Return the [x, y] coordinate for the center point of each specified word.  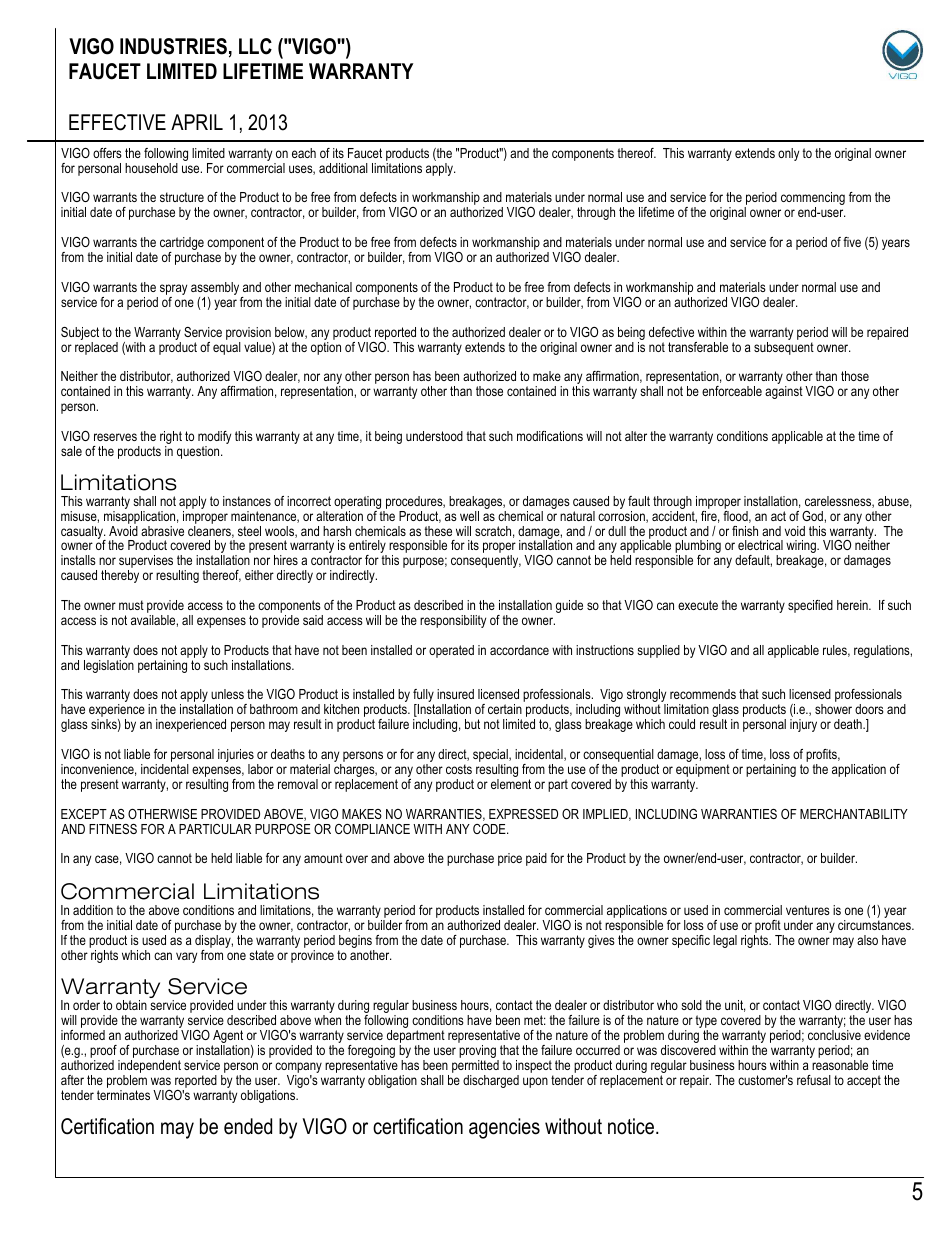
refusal [814, 1080]
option [326, 348]
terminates [123, 1095]
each [304, 153]
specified [810, 606]
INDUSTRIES [173, 46]
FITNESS [113, 829]
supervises [146, 563]
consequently [486, 561]
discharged [491, 1081]
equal [227, 348]
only [788, 154]
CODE [490, 829]
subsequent [784, 348]
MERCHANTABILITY [854, 814]
